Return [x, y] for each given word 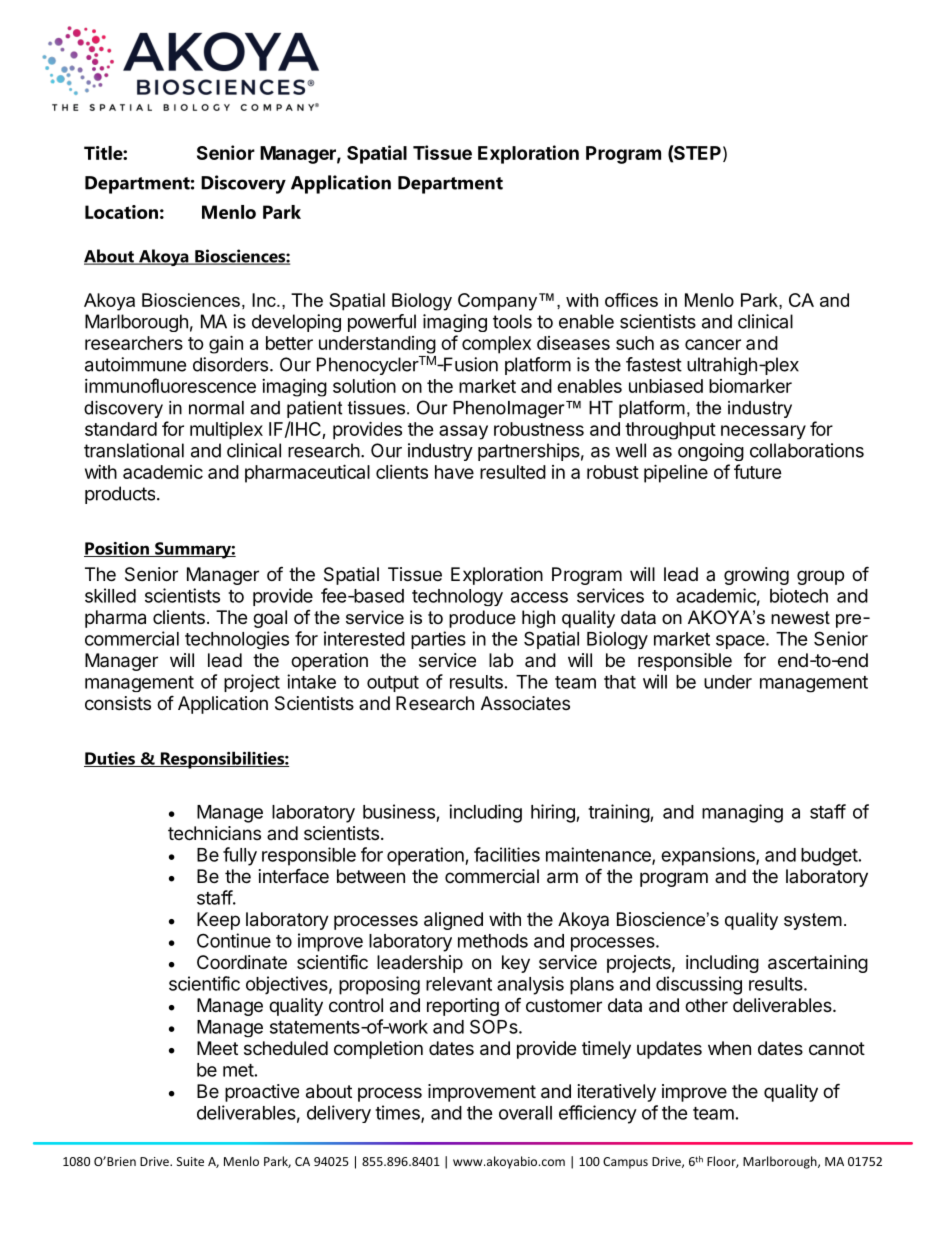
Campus [625, 1163]
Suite [190, 1161]
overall [525, 1113]
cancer [713, 344]
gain [226, 344]
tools [512, 321]
